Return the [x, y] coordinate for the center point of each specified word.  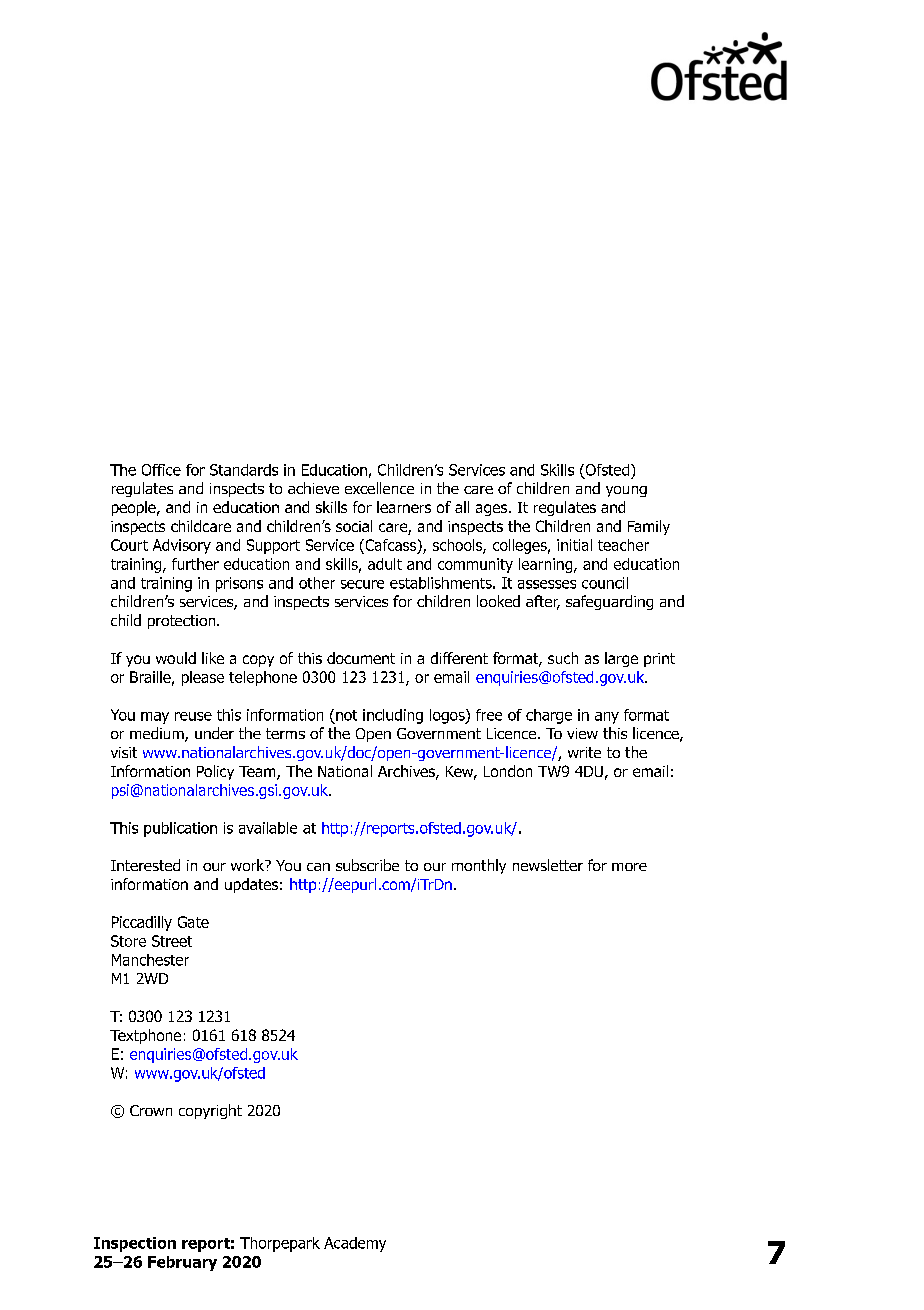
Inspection [135, 1244]
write [584, 752]
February [182, 1263]
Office [161, 470]
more [629, 867]
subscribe [367, 865]
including [393, 716]
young [626, 491]
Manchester [150, 960]
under [214, 733]
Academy [355, 1244]
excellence [379, 488]
